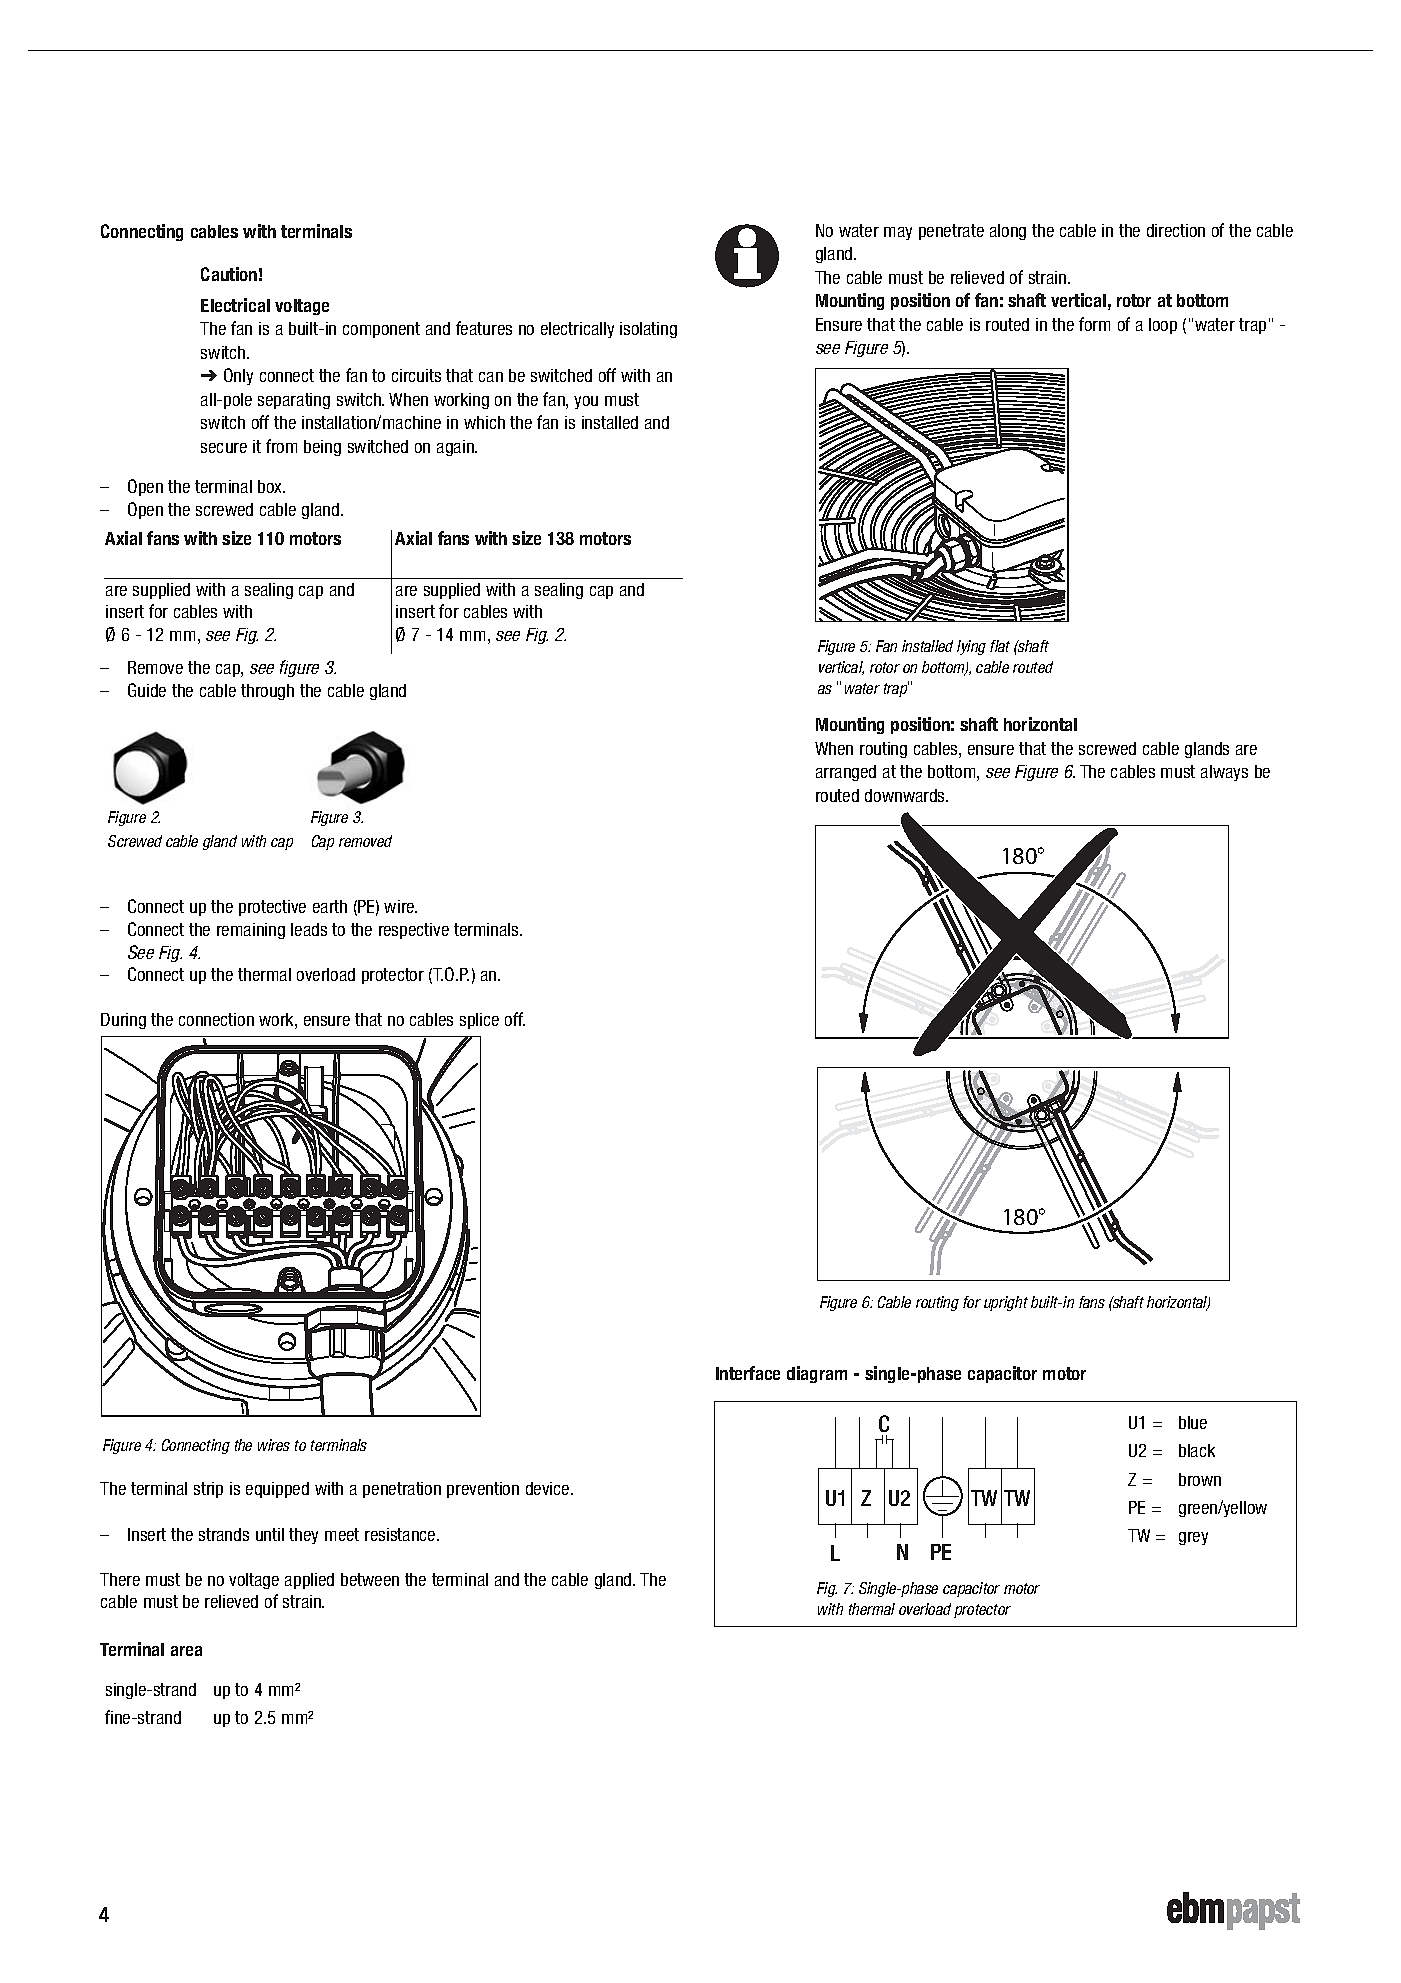 The width and height of the screenshot is (1401, 1983). What do you see at coordinates (748, 1373) in the screenshot?
I see `Interface` at bounding box center [748, 1373].
